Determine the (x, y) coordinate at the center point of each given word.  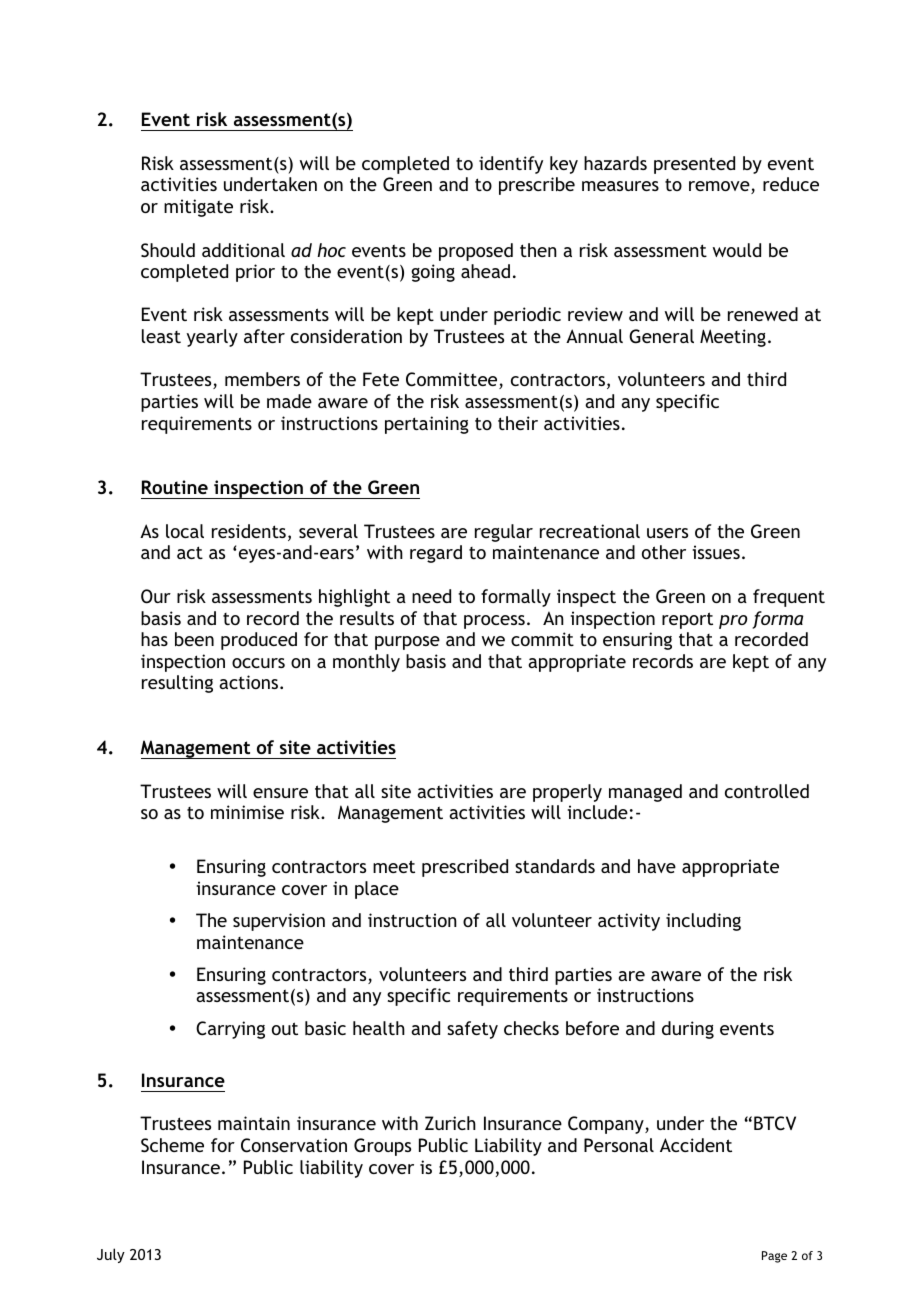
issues (716, 552)
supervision (279, 922)
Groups (382, 1147)
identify (511, 165)
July (111, 1255)
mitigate (198, 208)
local (185, 531)
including (703, 922)
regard (436, 554)
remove (720, 187)
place (377, 890)
